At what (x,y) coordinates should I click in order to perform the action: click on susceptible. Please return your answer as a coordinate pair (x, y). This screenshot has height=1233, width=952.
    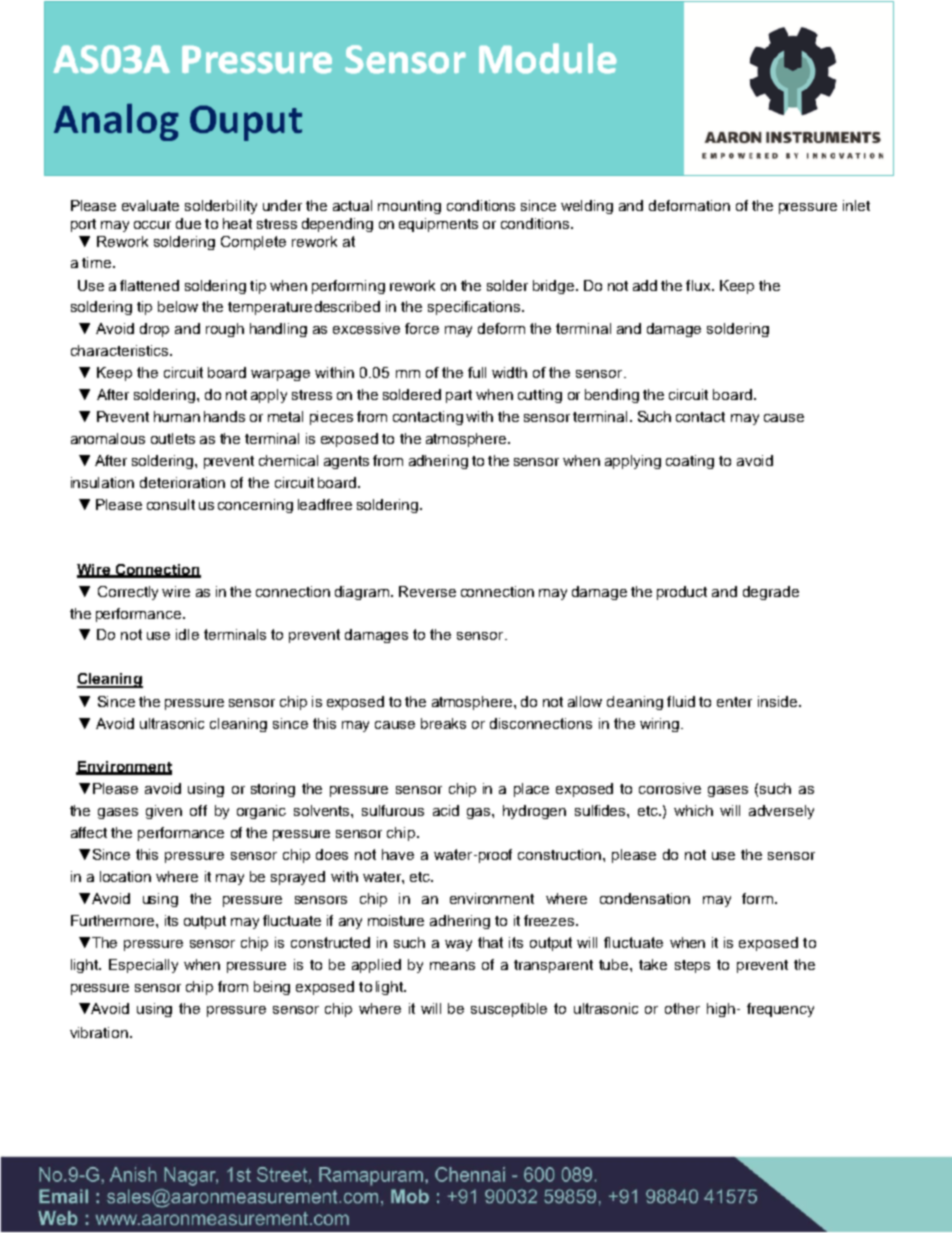
    Looking at the image, I should click on (509, 1010).
